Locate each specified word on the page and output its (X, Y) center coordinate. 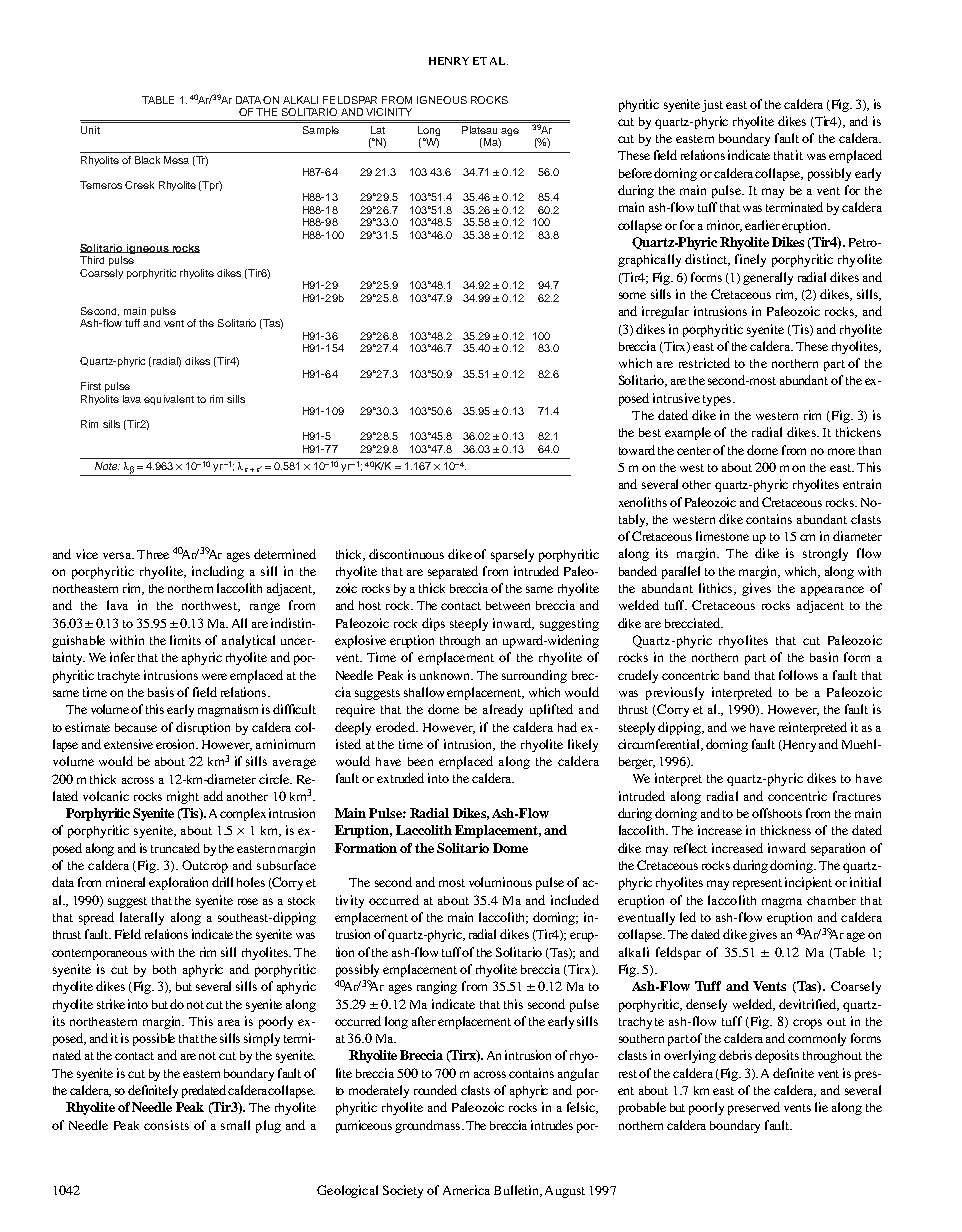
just (712, 106)
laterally (142, 918)
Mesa (176, 160)
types (718, 400)
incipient (808, 883)
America (466, 1190)
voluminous (500, 882)
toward (637, 450)
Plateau (479, 130)
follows (798, 675)
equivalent (169, 400)
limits (185, 640)
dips (433, 624)
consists (166, 1125)
